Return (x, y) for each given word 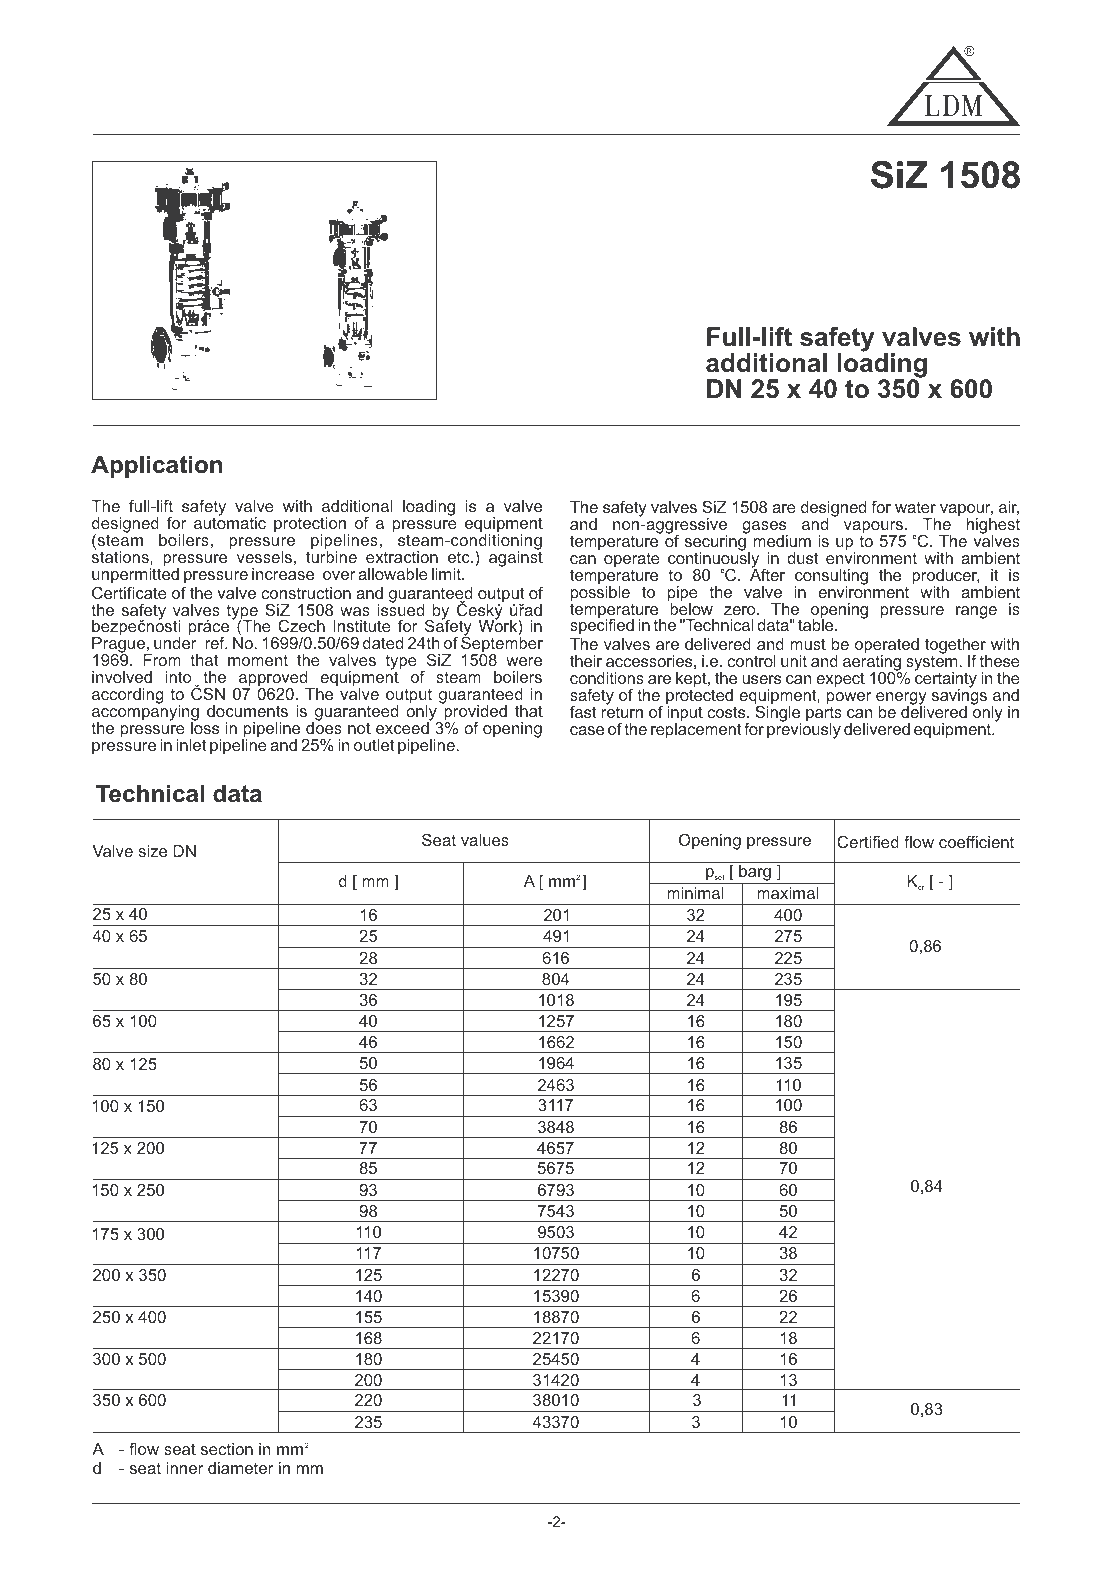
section (227, 1449)
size (152, 851)
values (485, 840)
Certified (868, 842)
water (915, 507)
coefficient (976, 842)
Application (156, 466)
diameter (241, 1468)
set (719, 877)
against (516, 558)
